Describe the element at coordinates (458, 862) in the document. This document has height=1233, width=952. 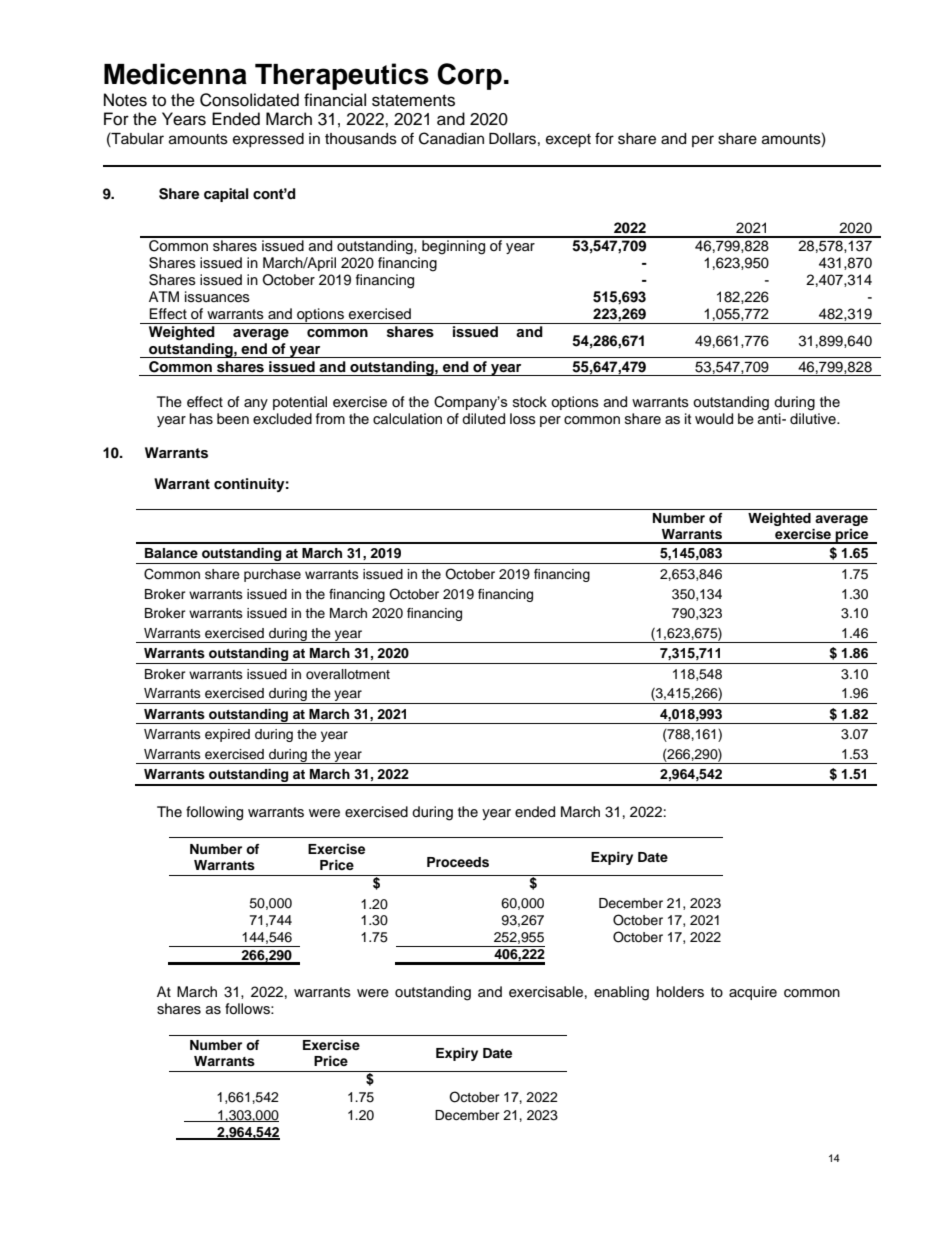
I see `Proceeds` at that location.
